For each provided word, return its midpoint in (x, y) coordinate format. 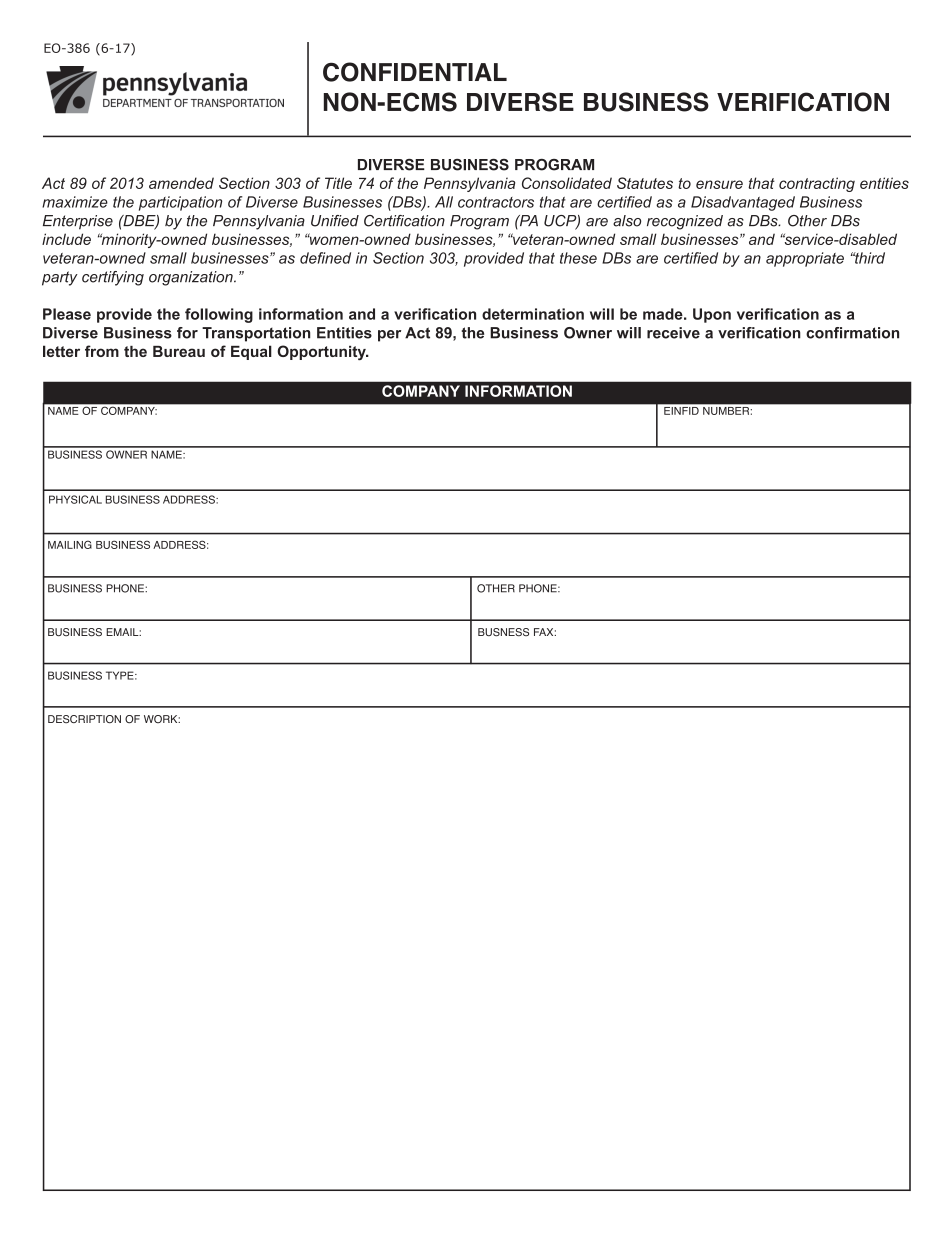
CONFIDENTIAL (415, 72)
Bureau (179, 351)
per (389, 336)
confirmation (852, 333)
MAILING (70, 544)
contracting (817, 184)
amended (181, 183)
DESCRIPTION (84, 719)
